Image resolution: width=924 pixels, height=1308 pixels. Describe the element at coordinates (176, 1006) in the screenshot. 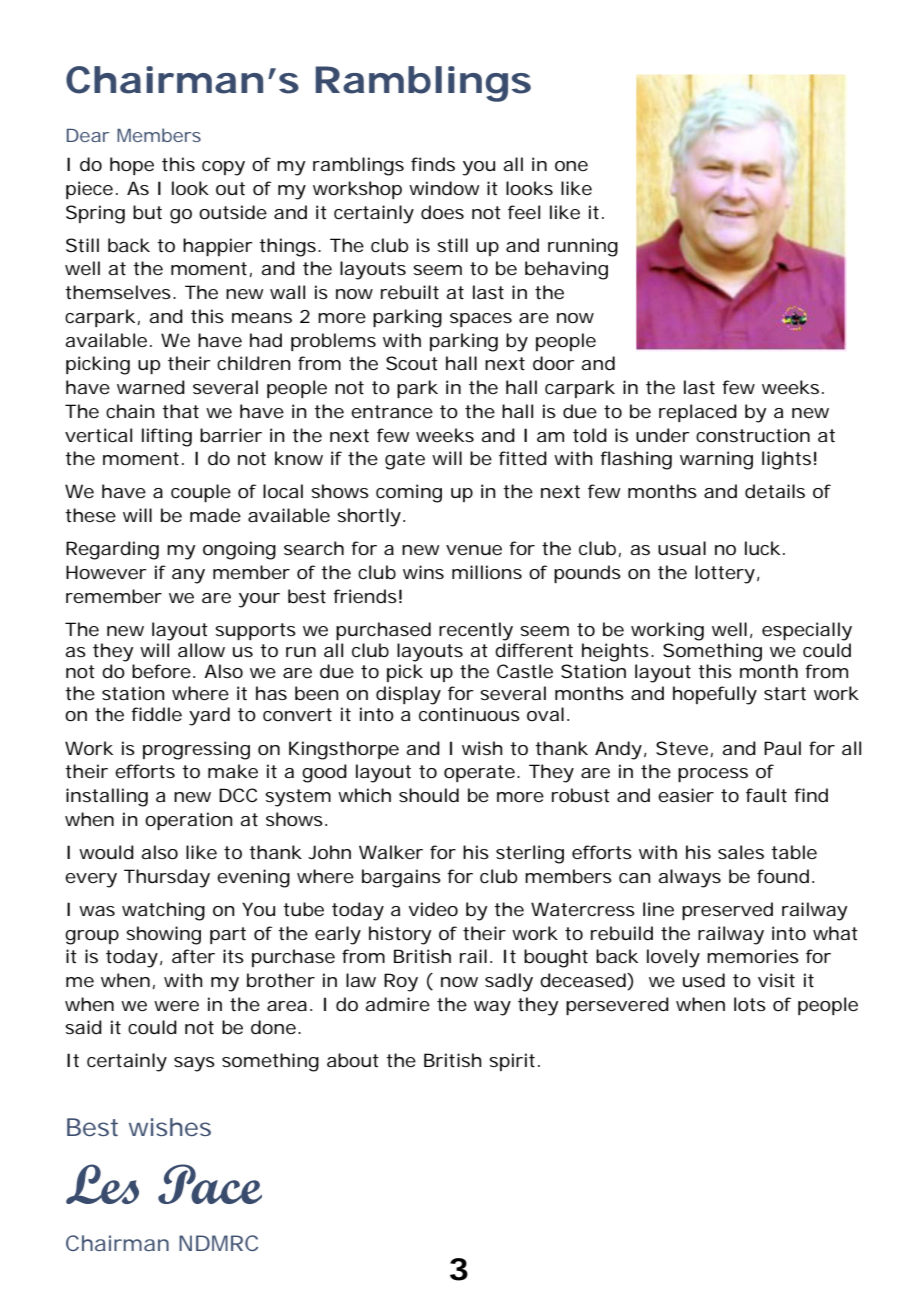

I see `were` at that location.
